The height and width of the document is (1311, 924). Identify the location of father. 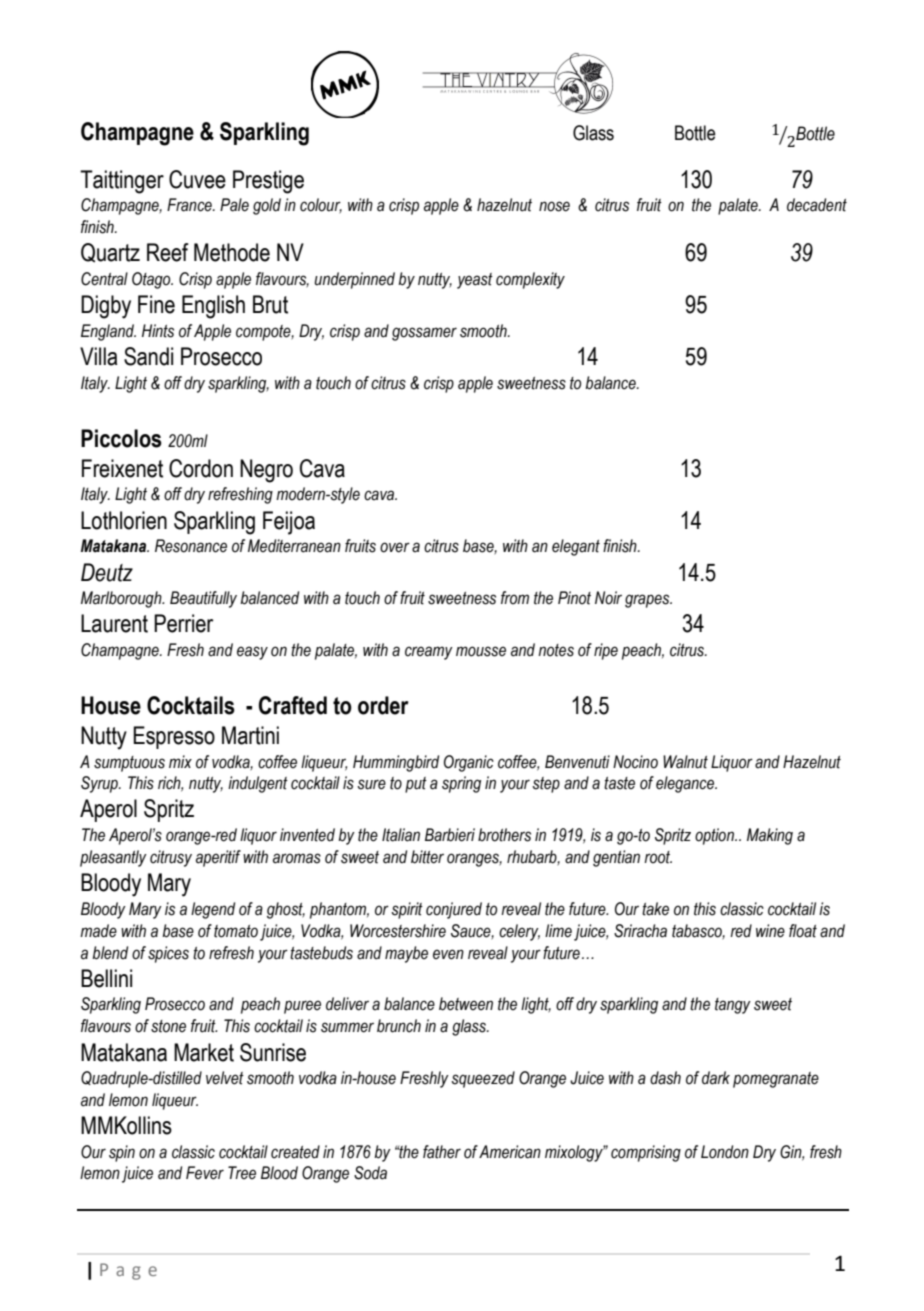
(442, 1152).
